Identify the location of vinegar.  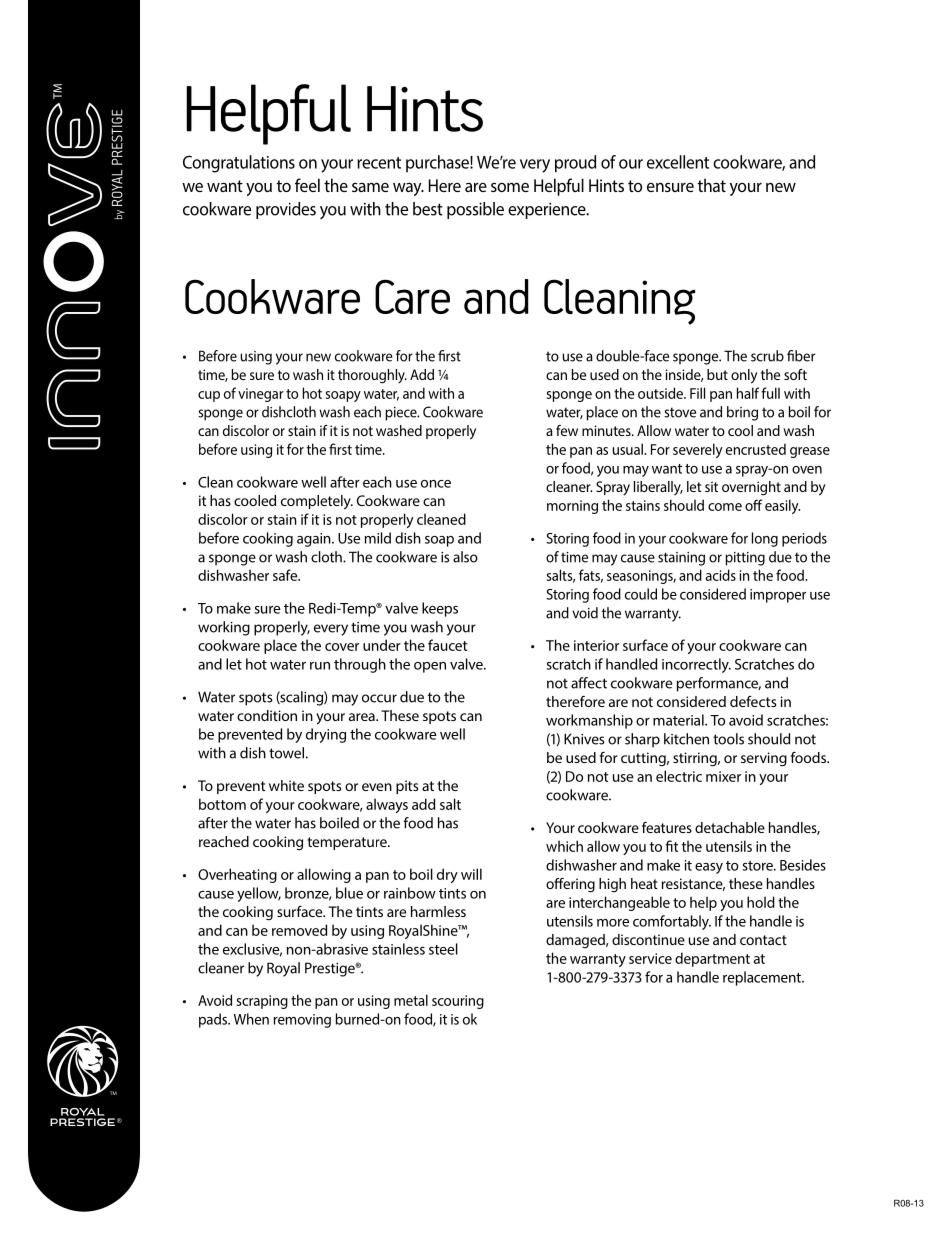
(261, 395).
